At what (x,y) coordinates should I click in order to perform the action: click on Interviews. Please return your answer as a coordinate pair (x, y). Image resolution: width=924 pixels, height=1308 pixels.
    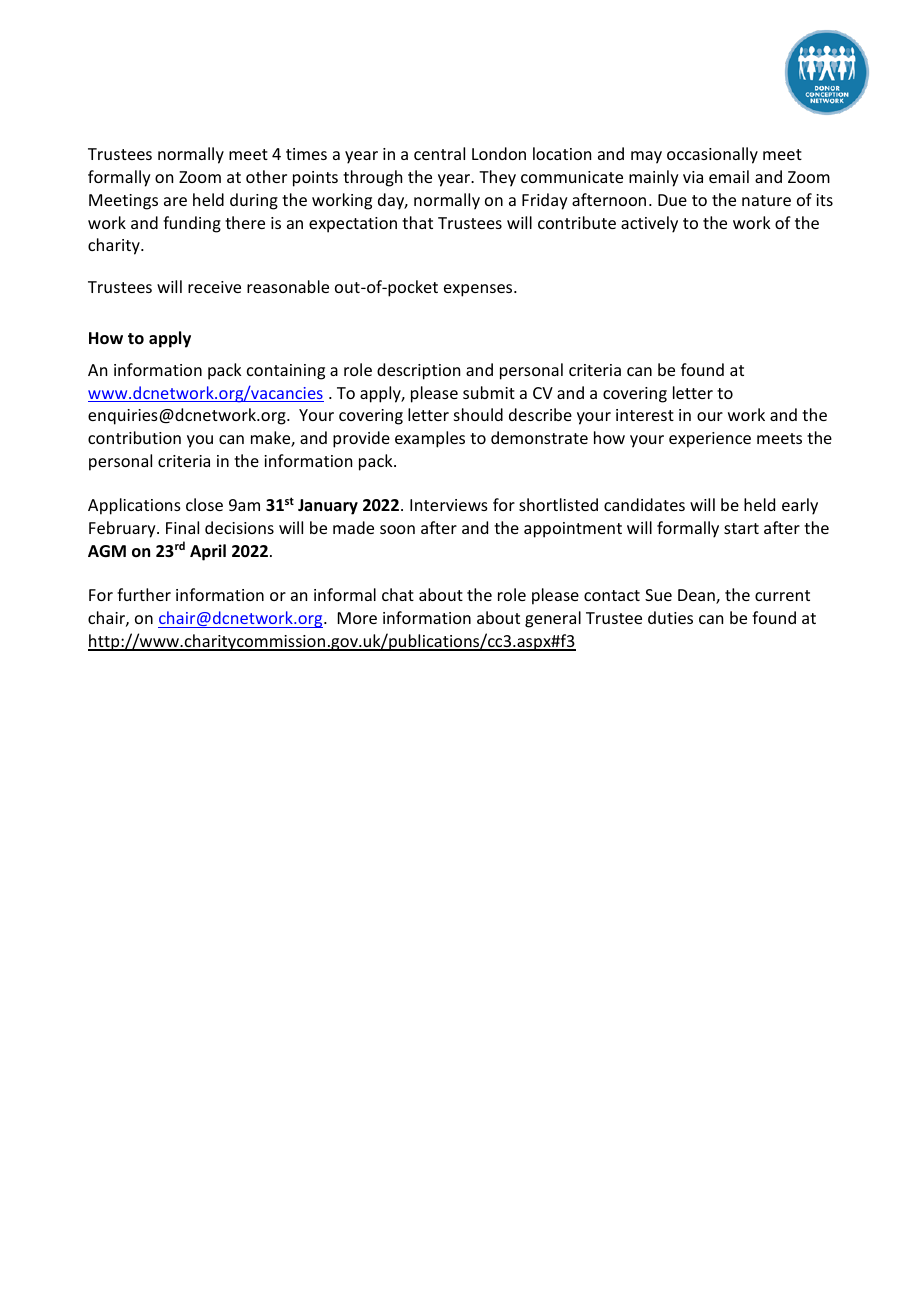
    Looking at the image, I should click on (449, 505).
